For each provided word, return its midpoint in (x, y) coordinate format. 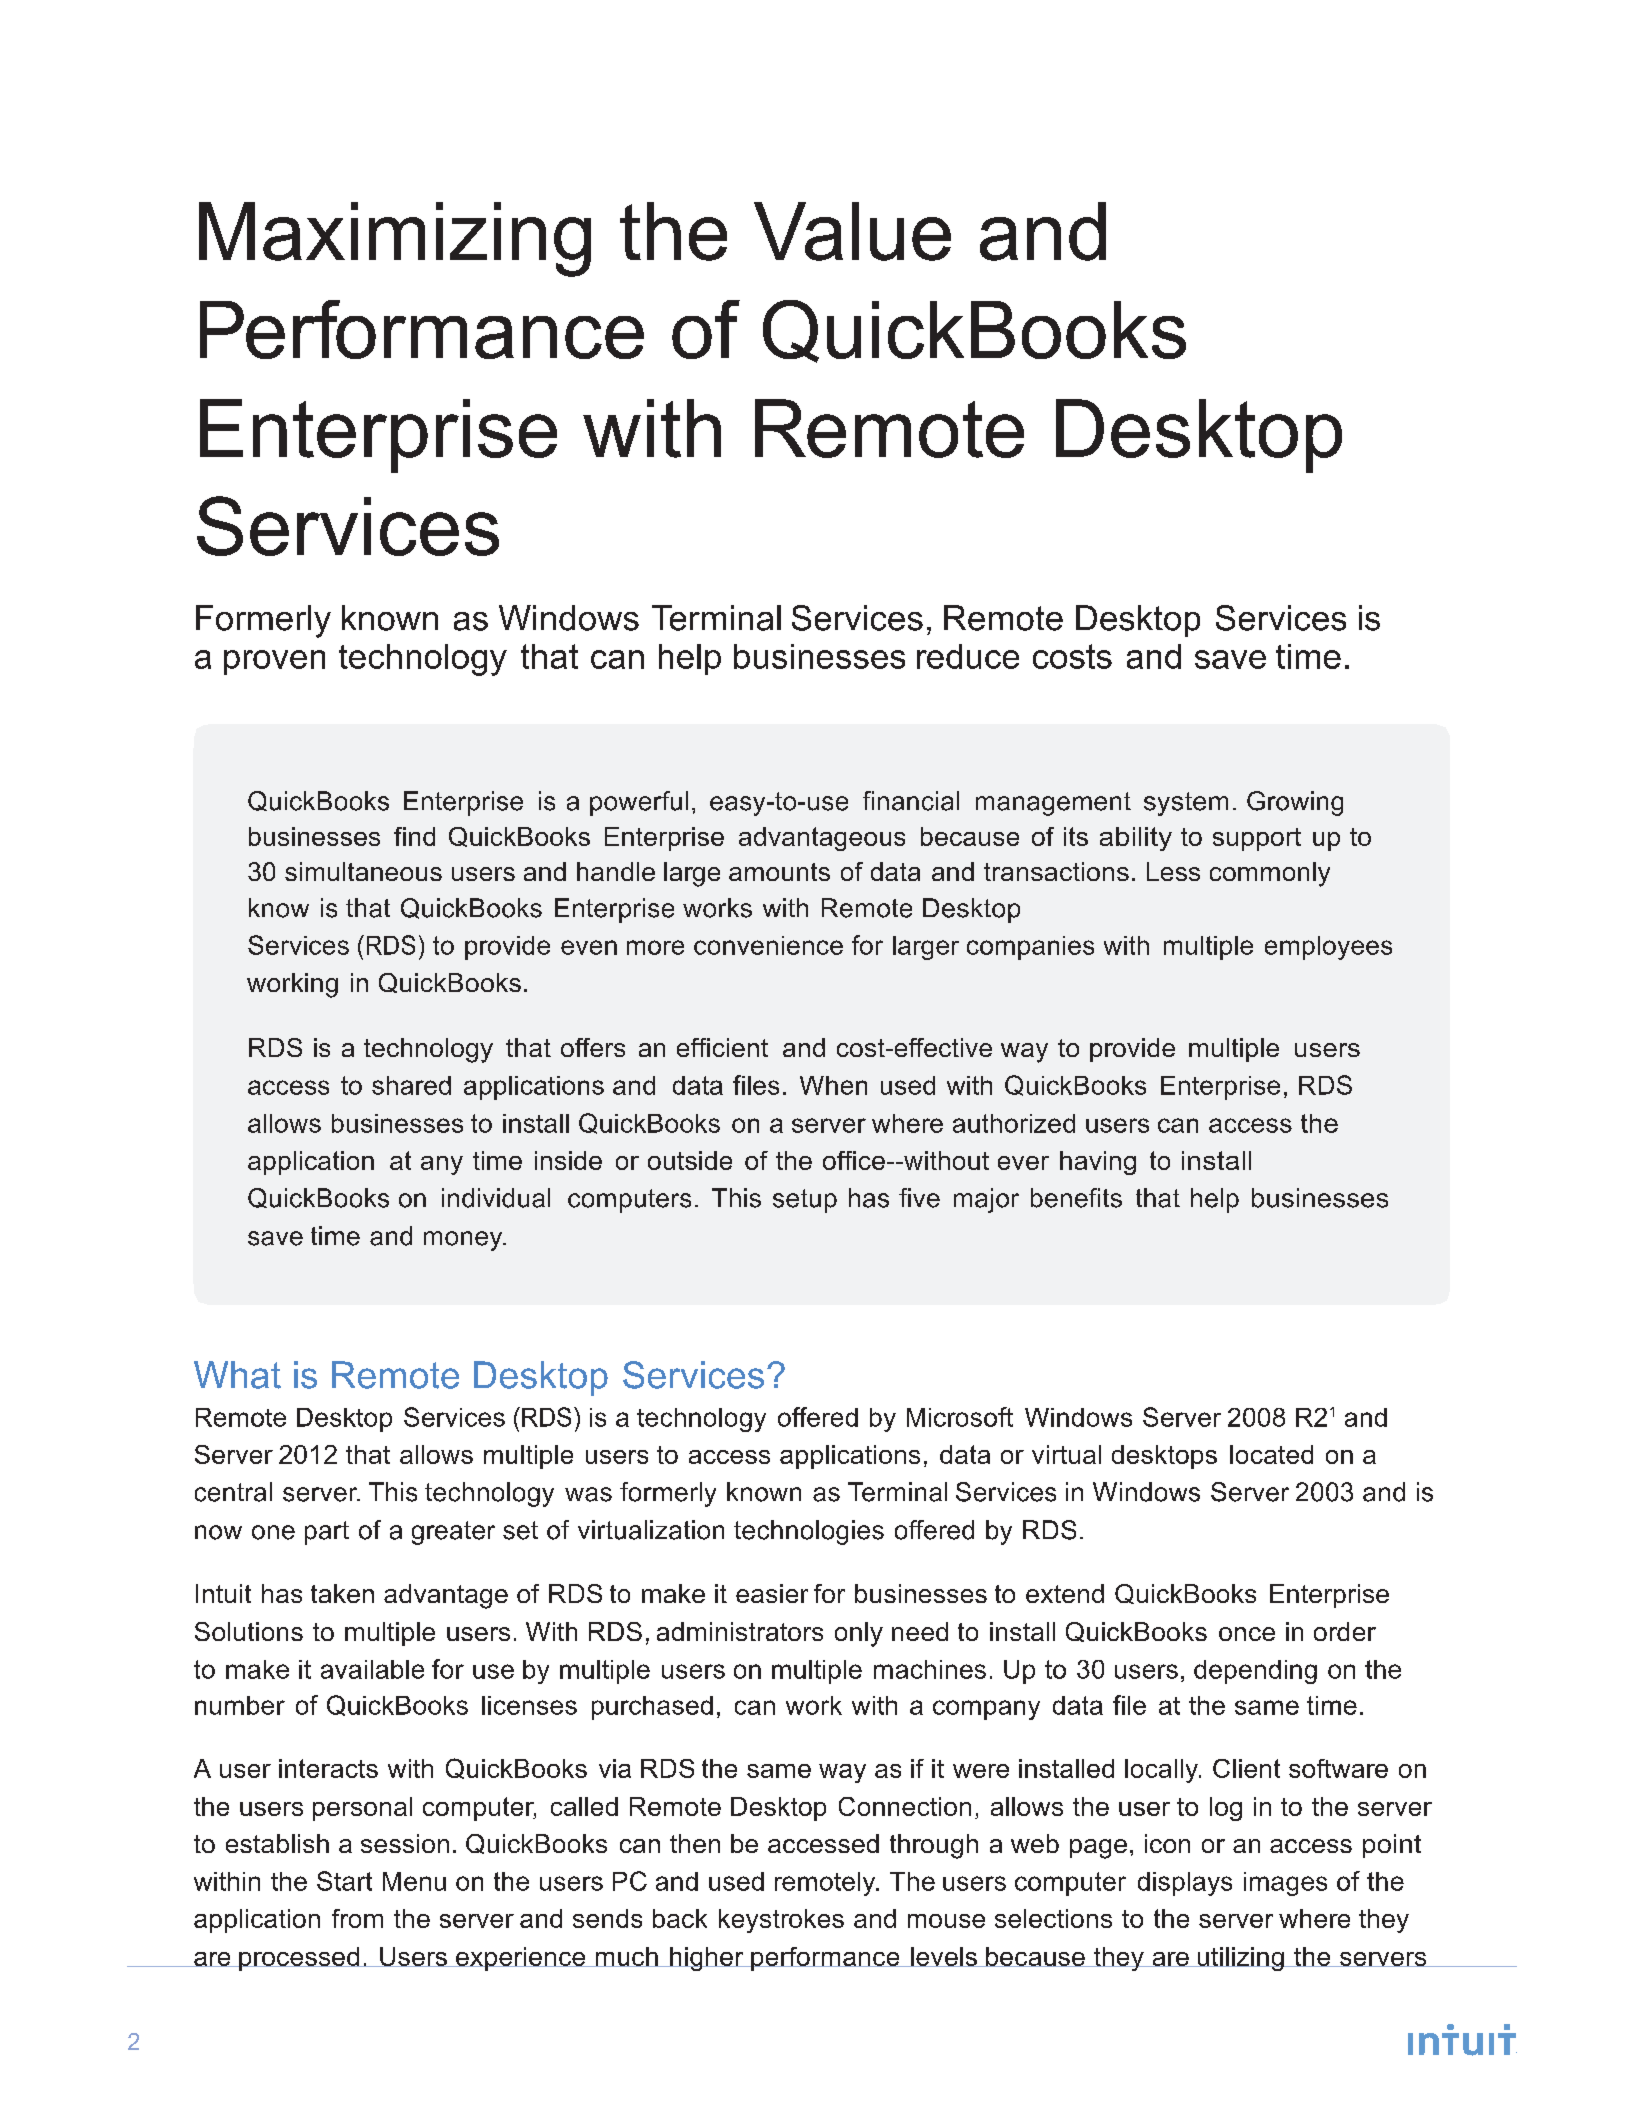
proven (274, 662)
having (1098, 1163)
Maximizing (395, 239)
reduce (968, 656)
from (357, 1918)
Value (852, 231)
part (327, 1533)
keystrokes (781, 1921)
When (833, 1085)
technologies (809, 1532)
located (1271, 1454)
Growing (1295, 803)
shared (411, 1085)
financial (911, 801)
